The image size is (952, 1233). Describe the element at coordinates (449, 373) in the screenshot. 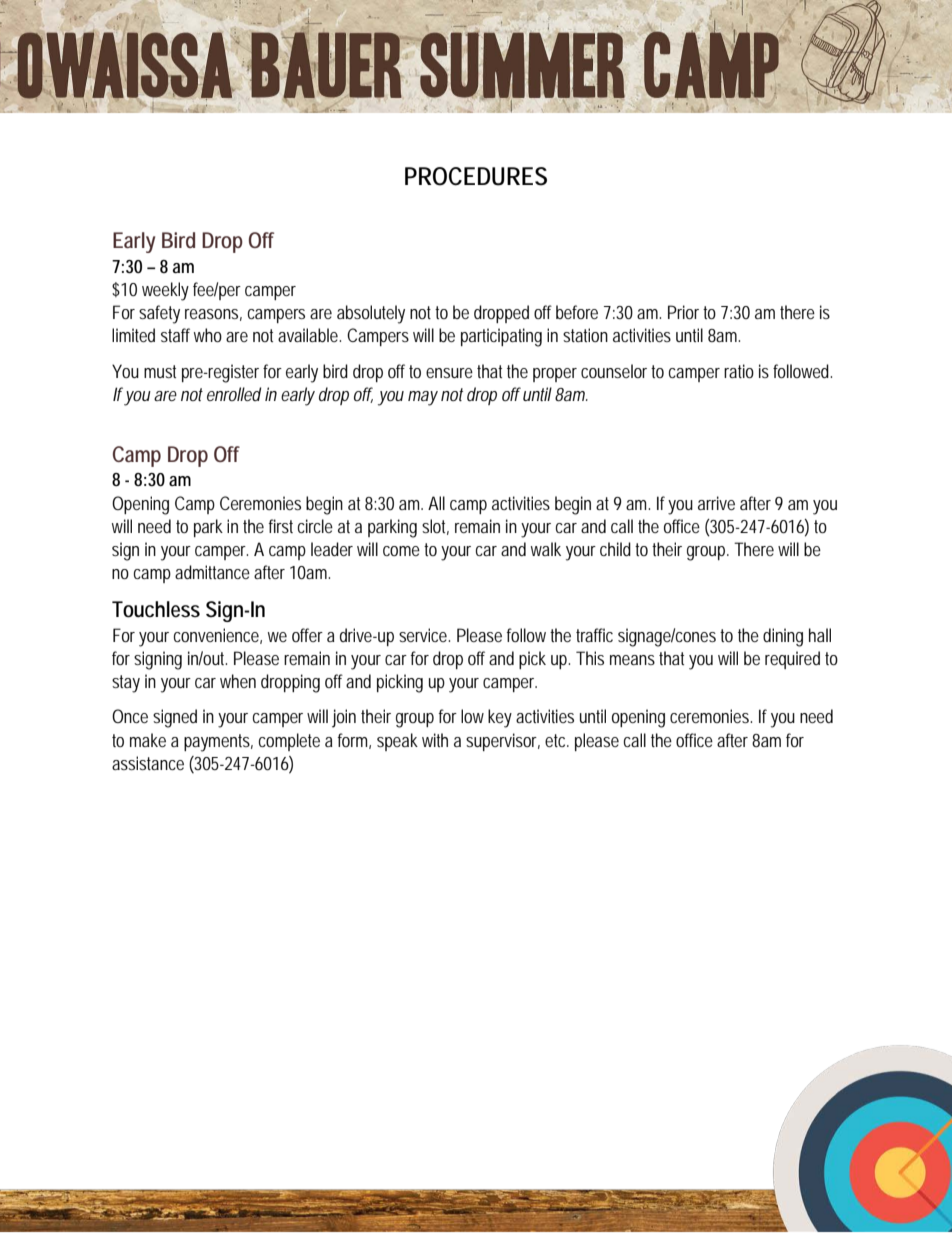

I see `ensure` at that location.
